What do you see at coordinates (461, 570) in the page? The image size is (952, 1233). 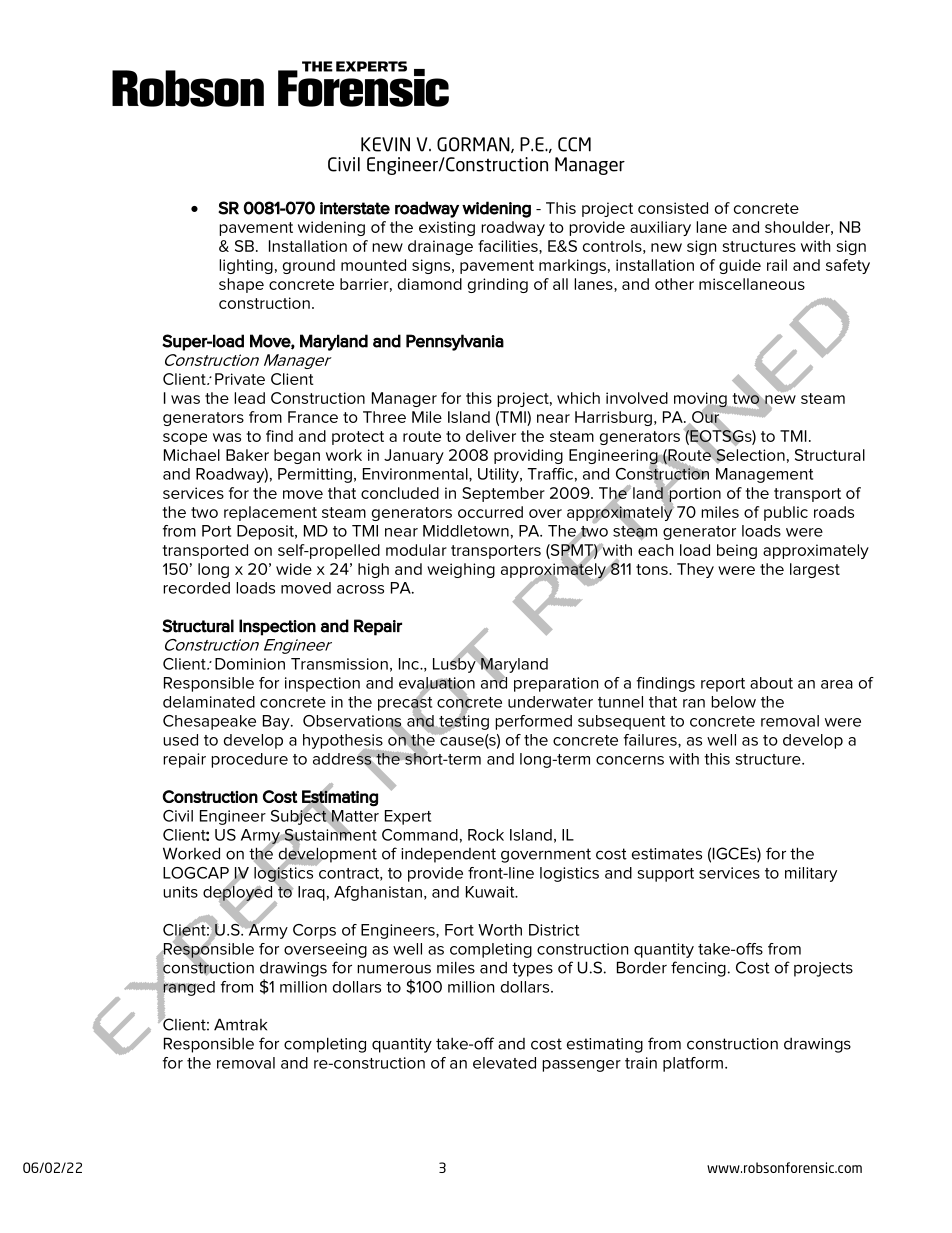 I see `weighing` at bounding box center [461, 570].
